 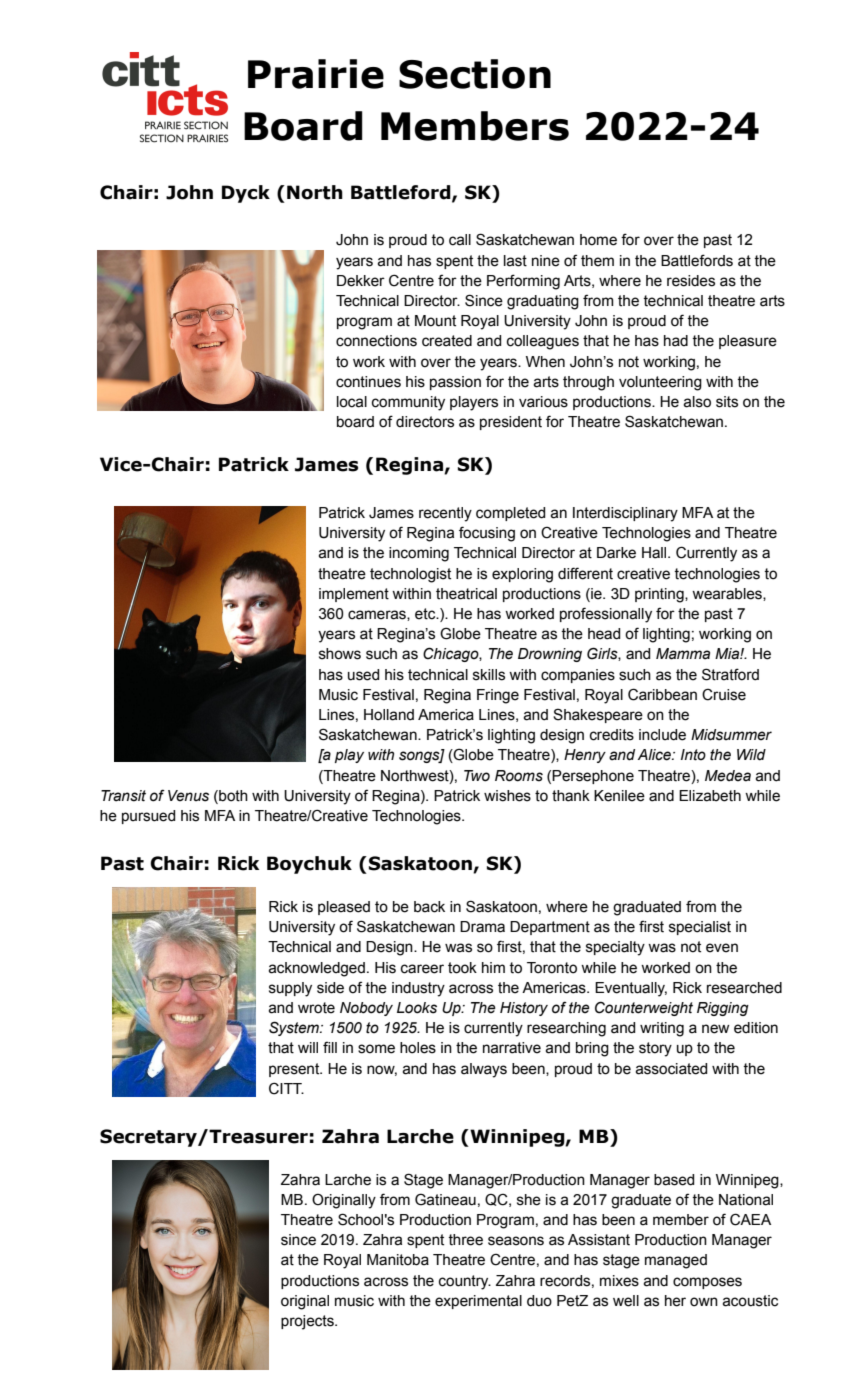 What do you see at coordinates (354, 595) in the document?
I see `implement` at bounding box center [354, 595].
